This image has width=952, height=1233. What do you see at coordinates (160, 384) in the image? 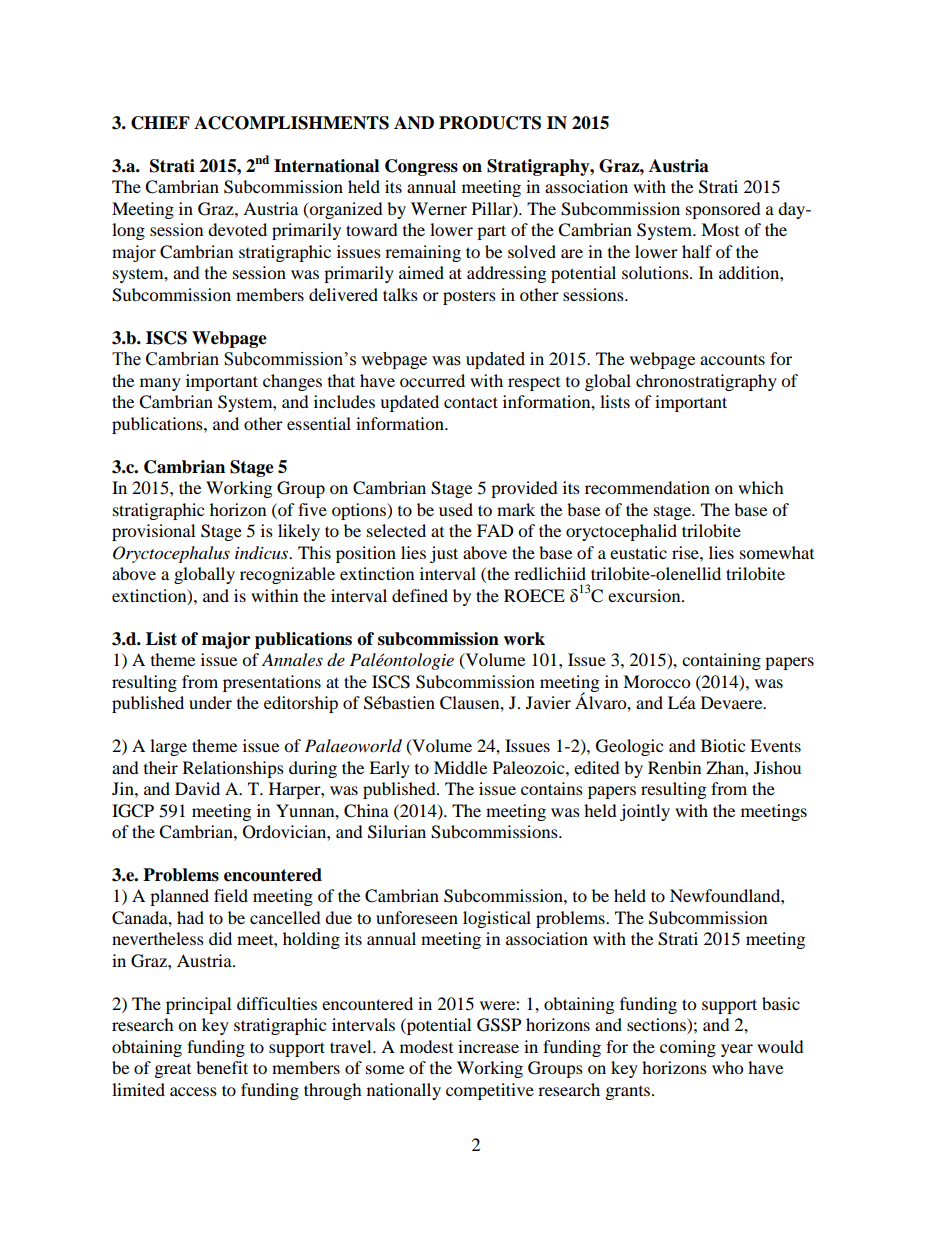
I see `many` at bounding box center [160, 384].
